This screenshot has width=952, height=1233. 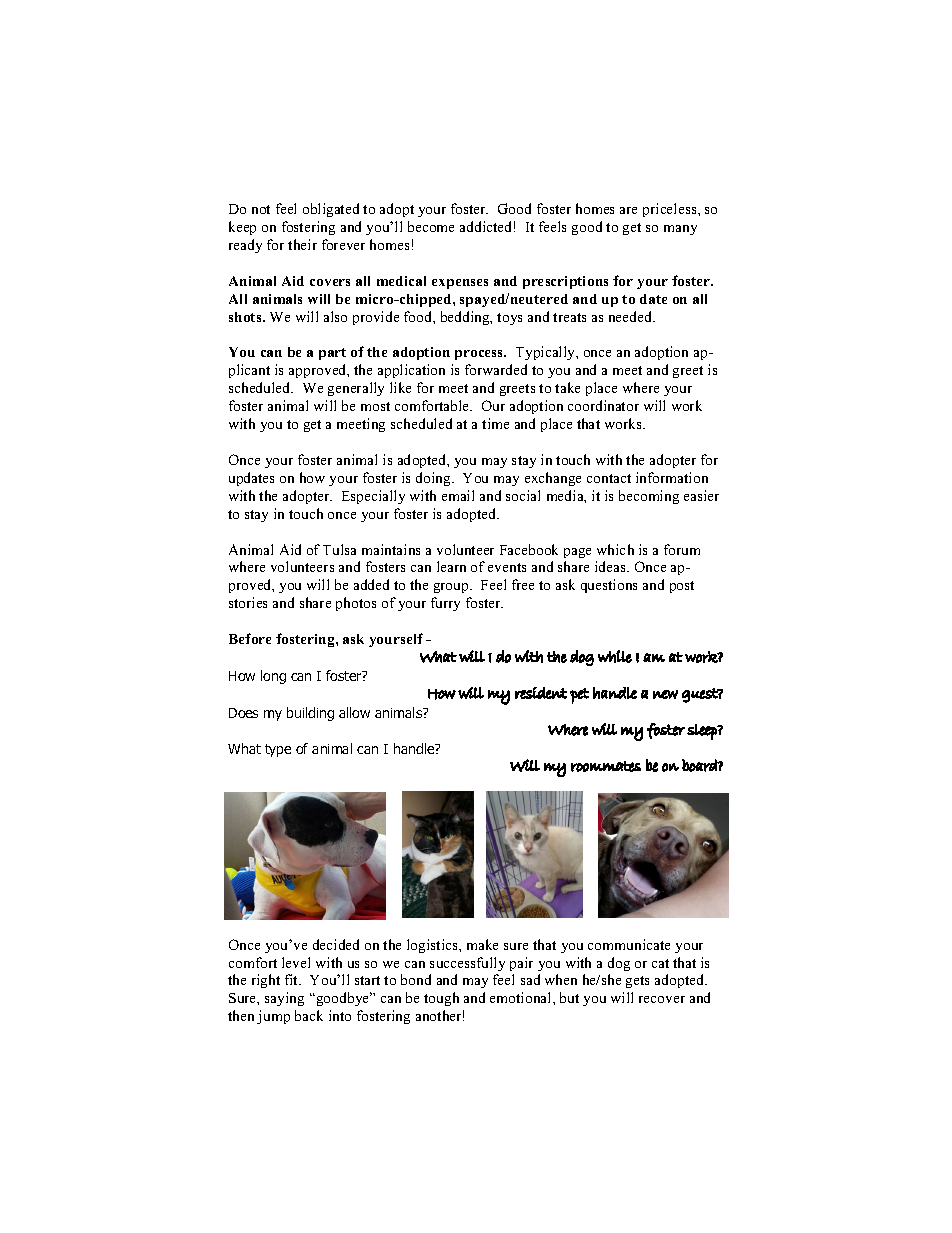 What do you see at coordinates (541, 693) in the screenshot?
I see `resident` at bounding box center [541, 693].
